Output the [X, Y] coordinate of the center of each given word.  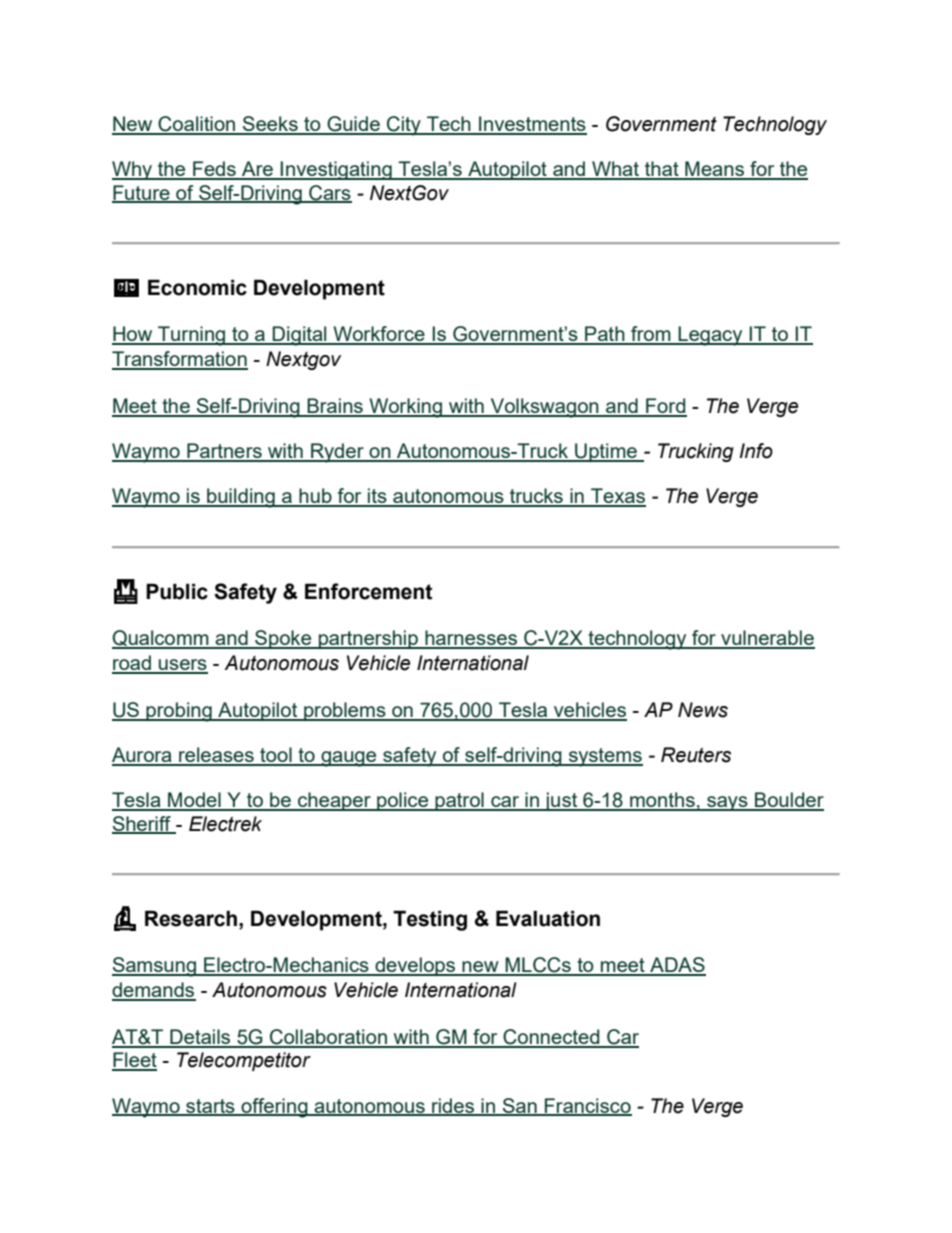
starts [210, 1107]
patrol [459, 801]
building [241, 498]
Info [756, 451]
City [404, 126]
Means [715, 170]
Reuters [696, 755]
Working [406, 408]
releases [216, 756]
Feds [214, 170]
